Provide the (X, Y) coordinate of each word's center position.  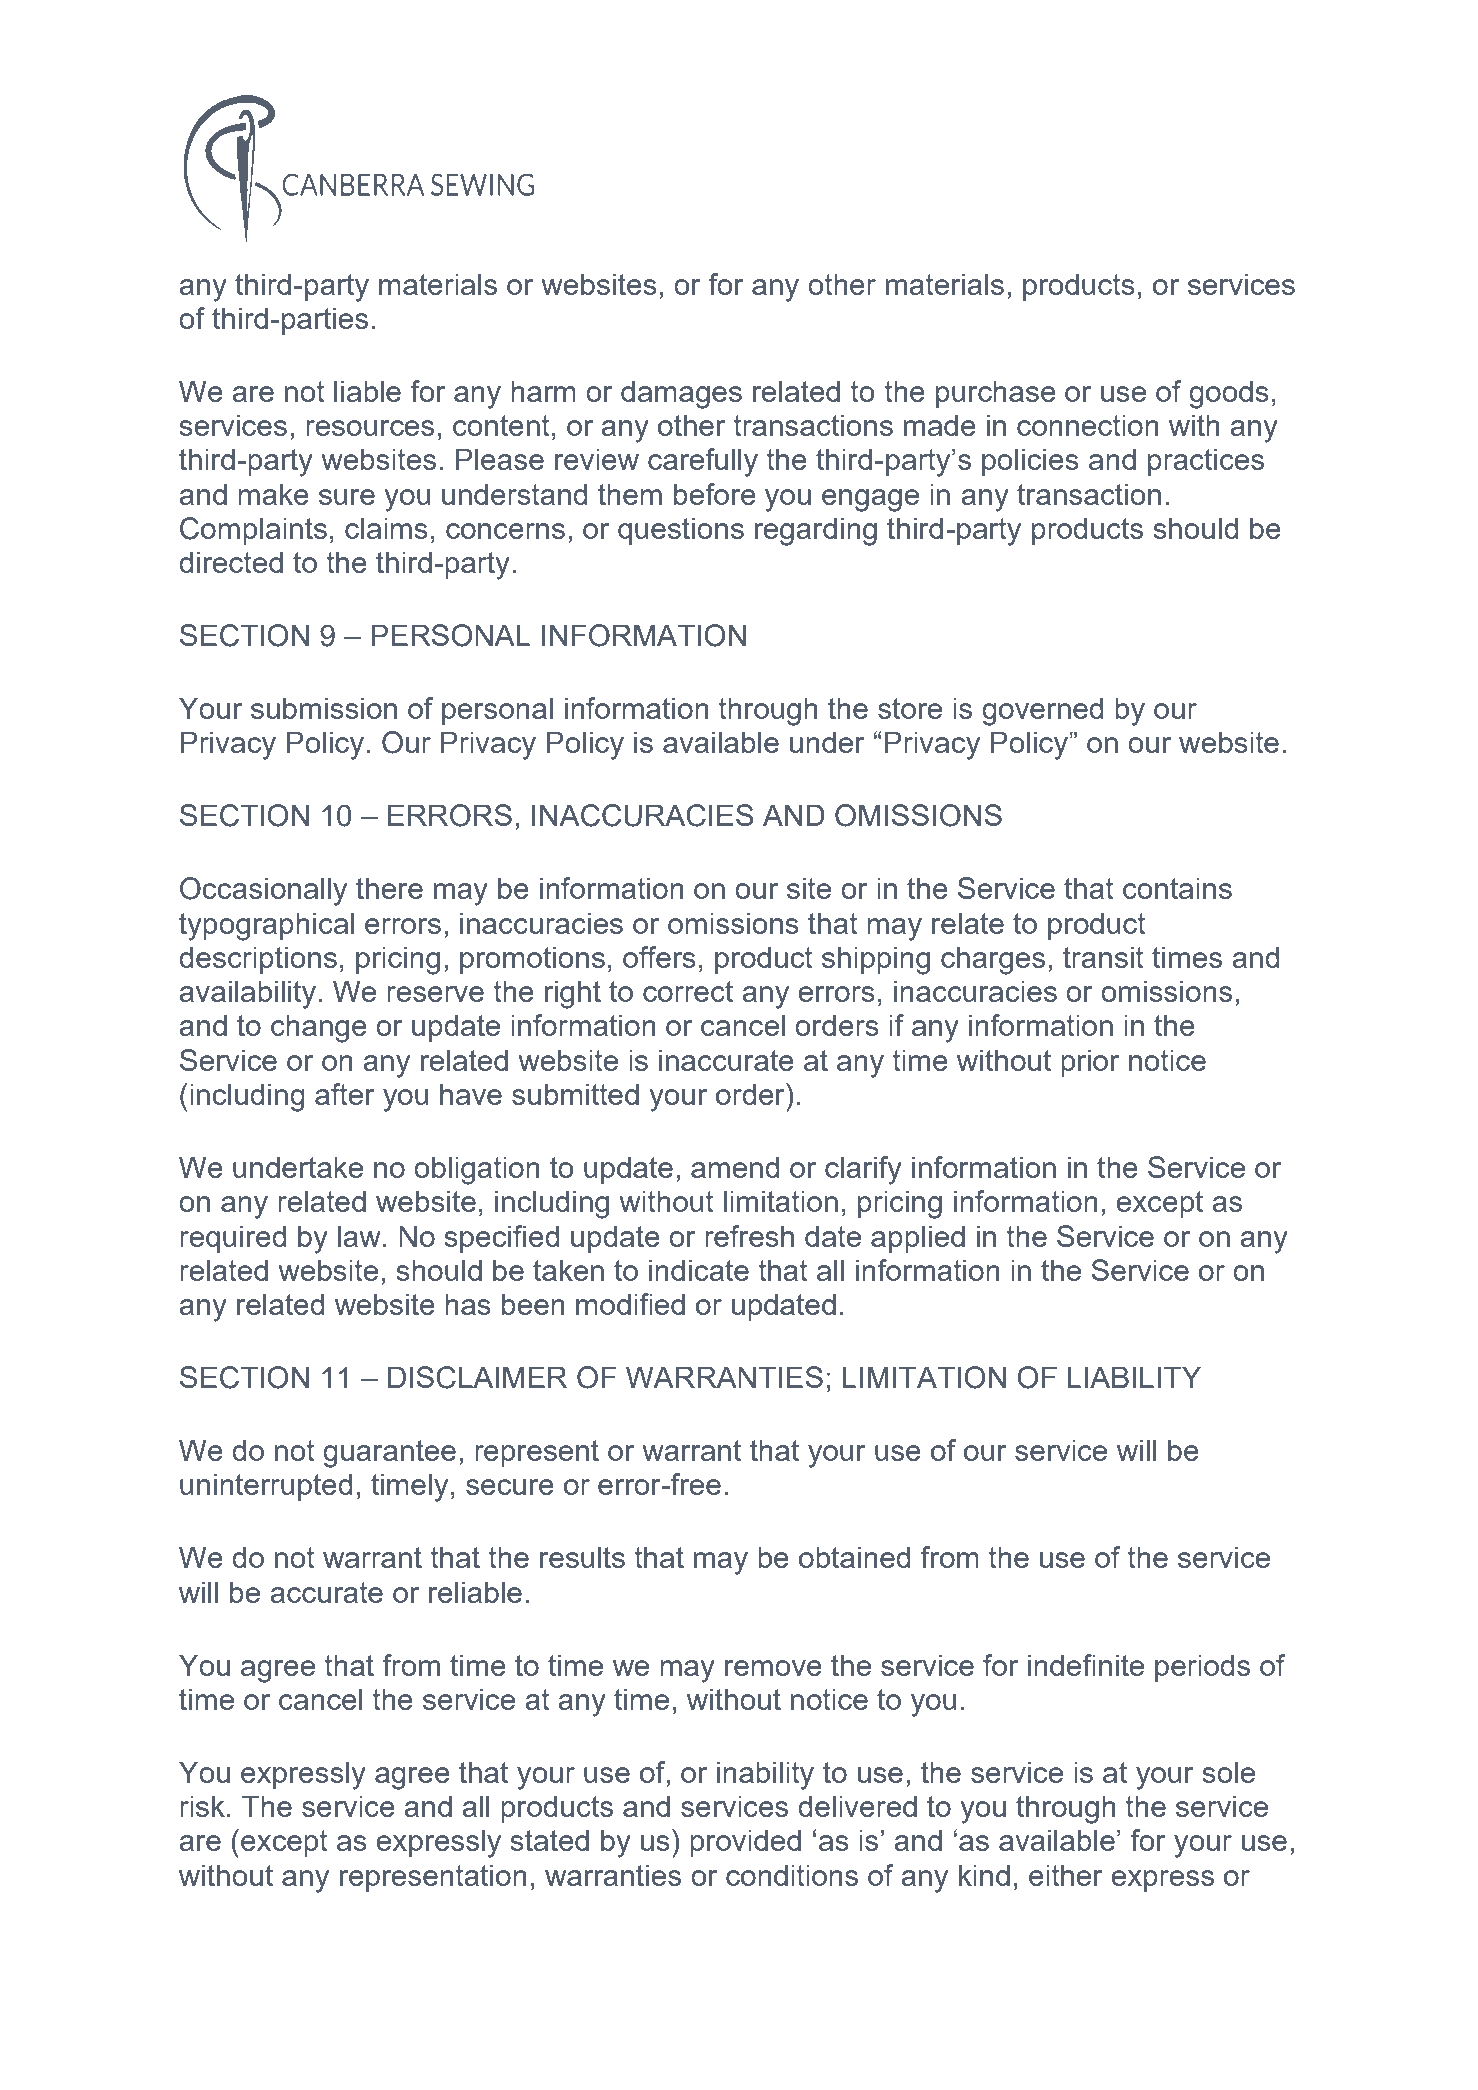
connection (1087, 425)
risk (202, 1806)
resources (370, 428)
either (1066, 1875)
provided (745, 1843)
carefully (703, 462)
